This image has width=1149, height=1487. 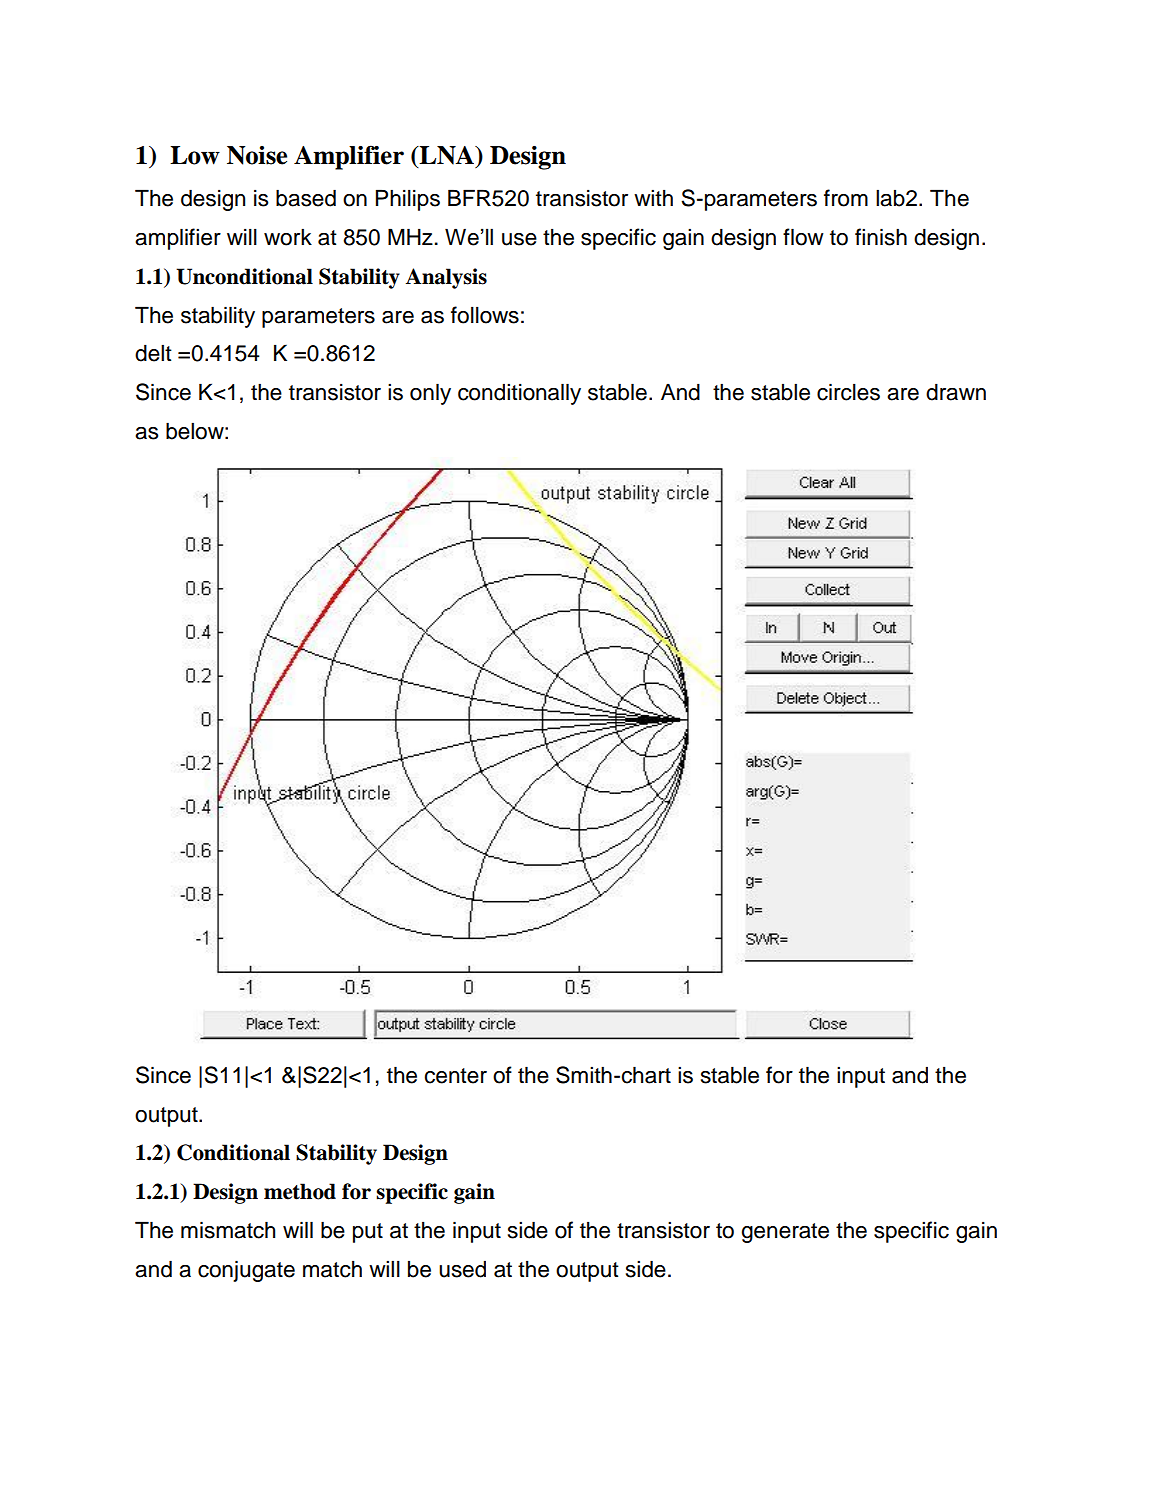 I want to click on only, so click(x=430, y=394).
